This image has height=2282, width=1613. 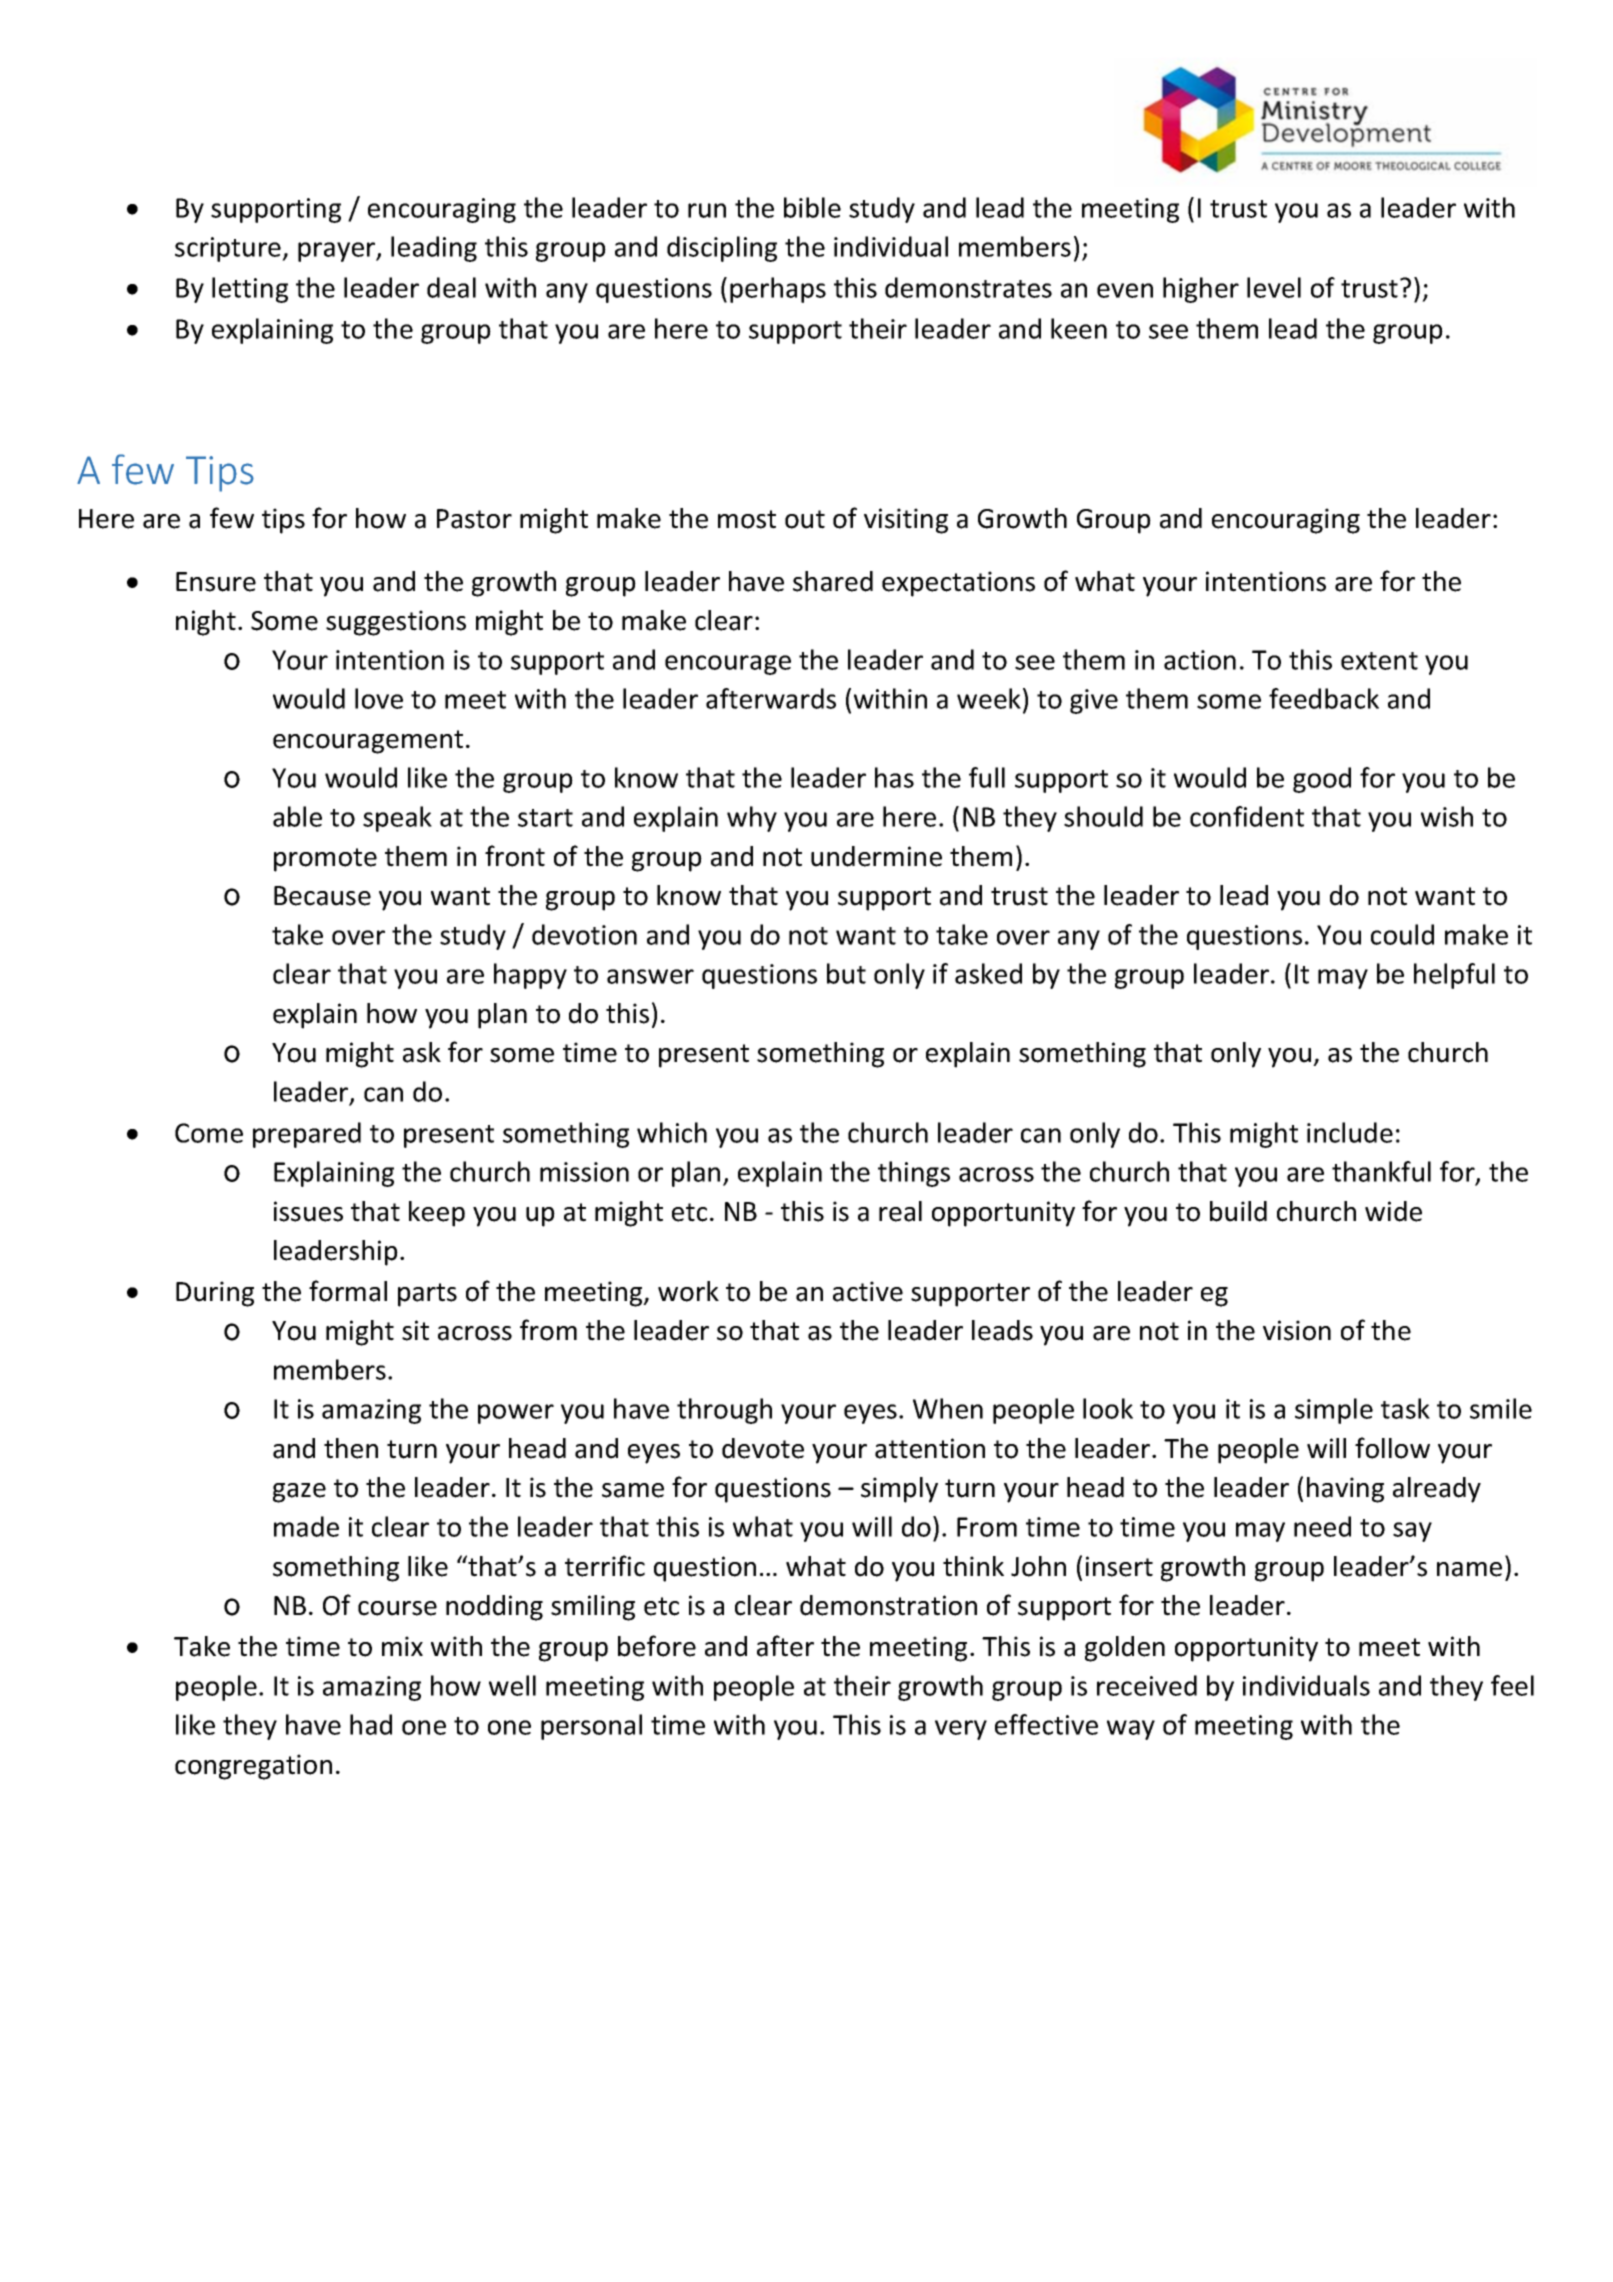 I want to click on include, so click(x=1350, y=1132).
